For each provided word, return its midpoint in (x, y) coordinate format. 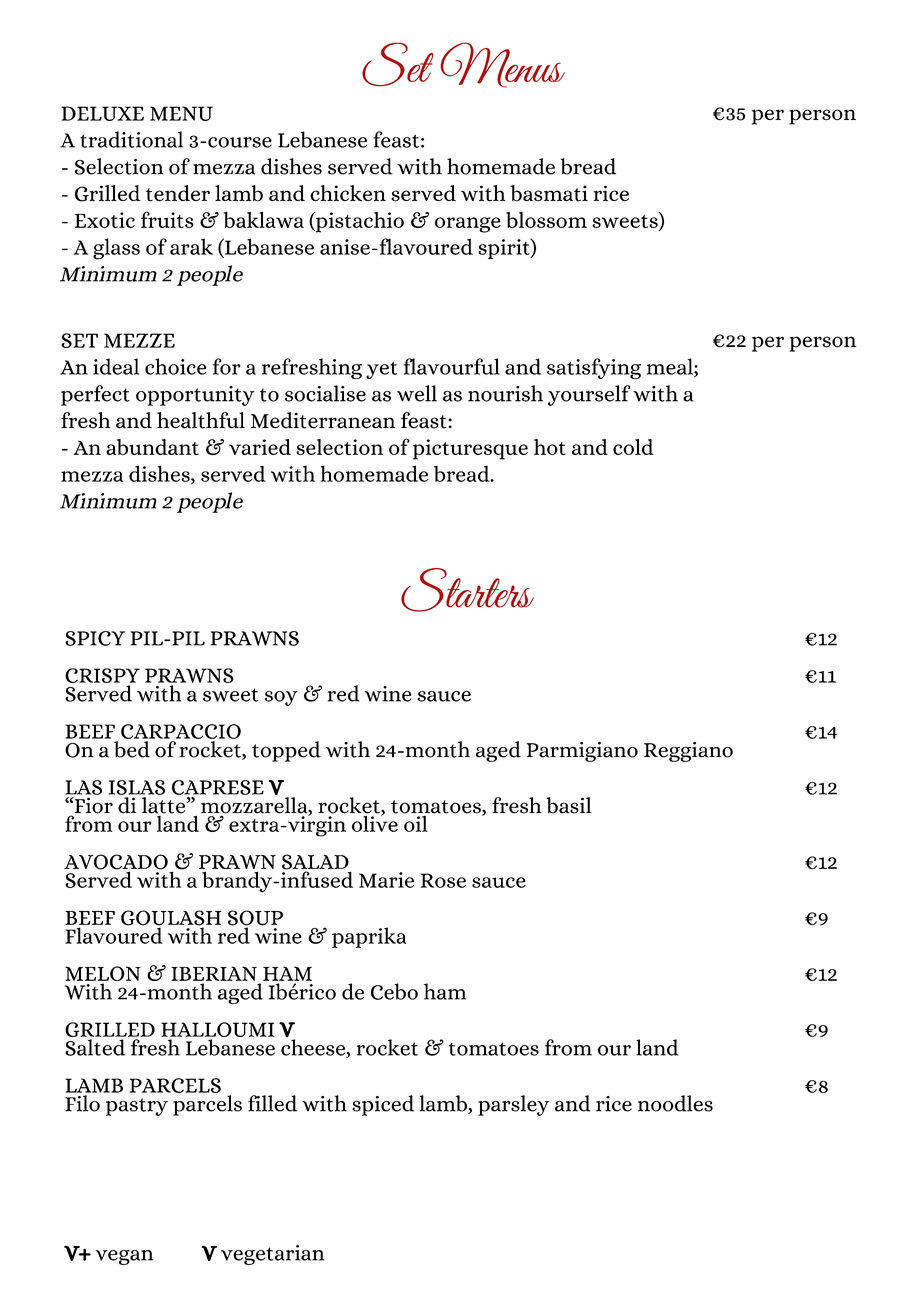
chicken (348, 193)
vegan (124, 1257)
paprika (369, 937)
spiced (383, 1105)
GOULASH (171, 919)
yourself (589, 395)
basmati (549, 193)
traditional (131, 139)
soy (281, 698)
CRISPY (102, 675)
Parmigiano (582, 751)
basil (569, 805)
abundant (152, 447)
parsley (514, 1105)
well (417, 393)
